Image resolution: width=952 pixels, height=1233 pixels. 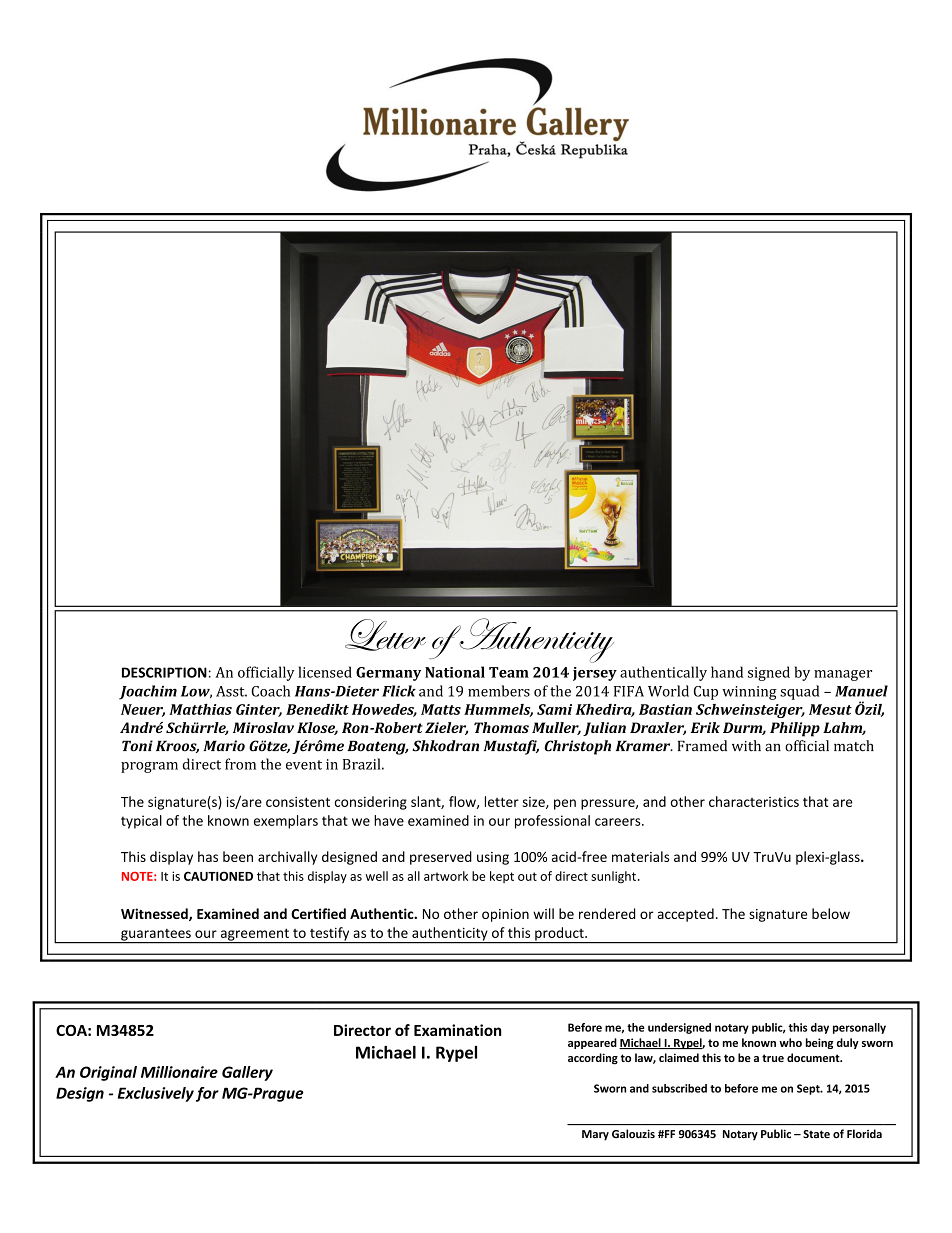 I want to click on Exclusively, so click(x=156, y=1094).
